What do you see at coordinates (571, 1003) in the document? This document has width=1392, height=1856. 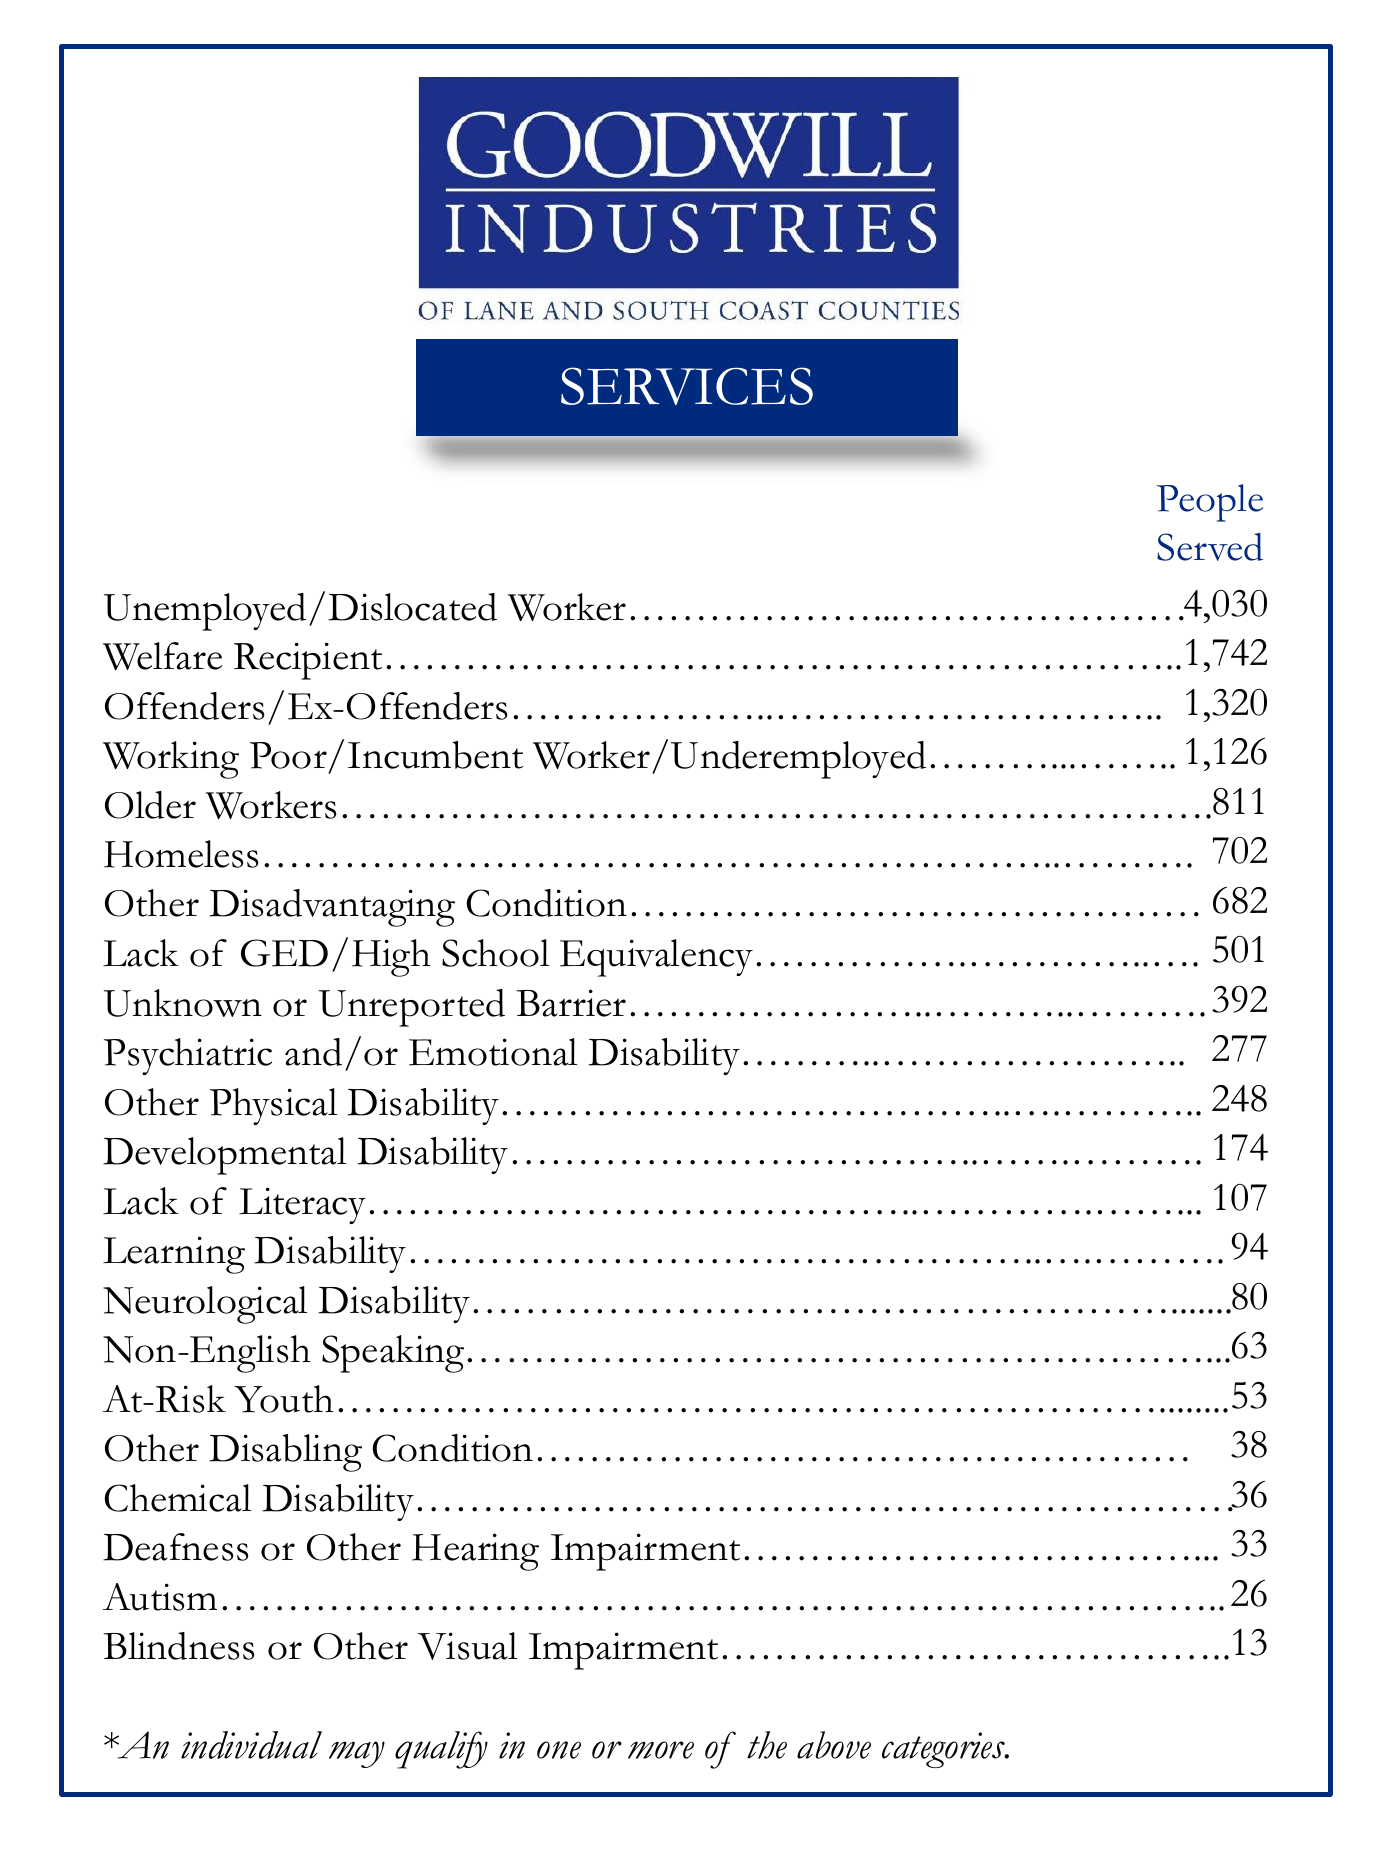 I see `Barrier` at bounding box center [571, 1003].
